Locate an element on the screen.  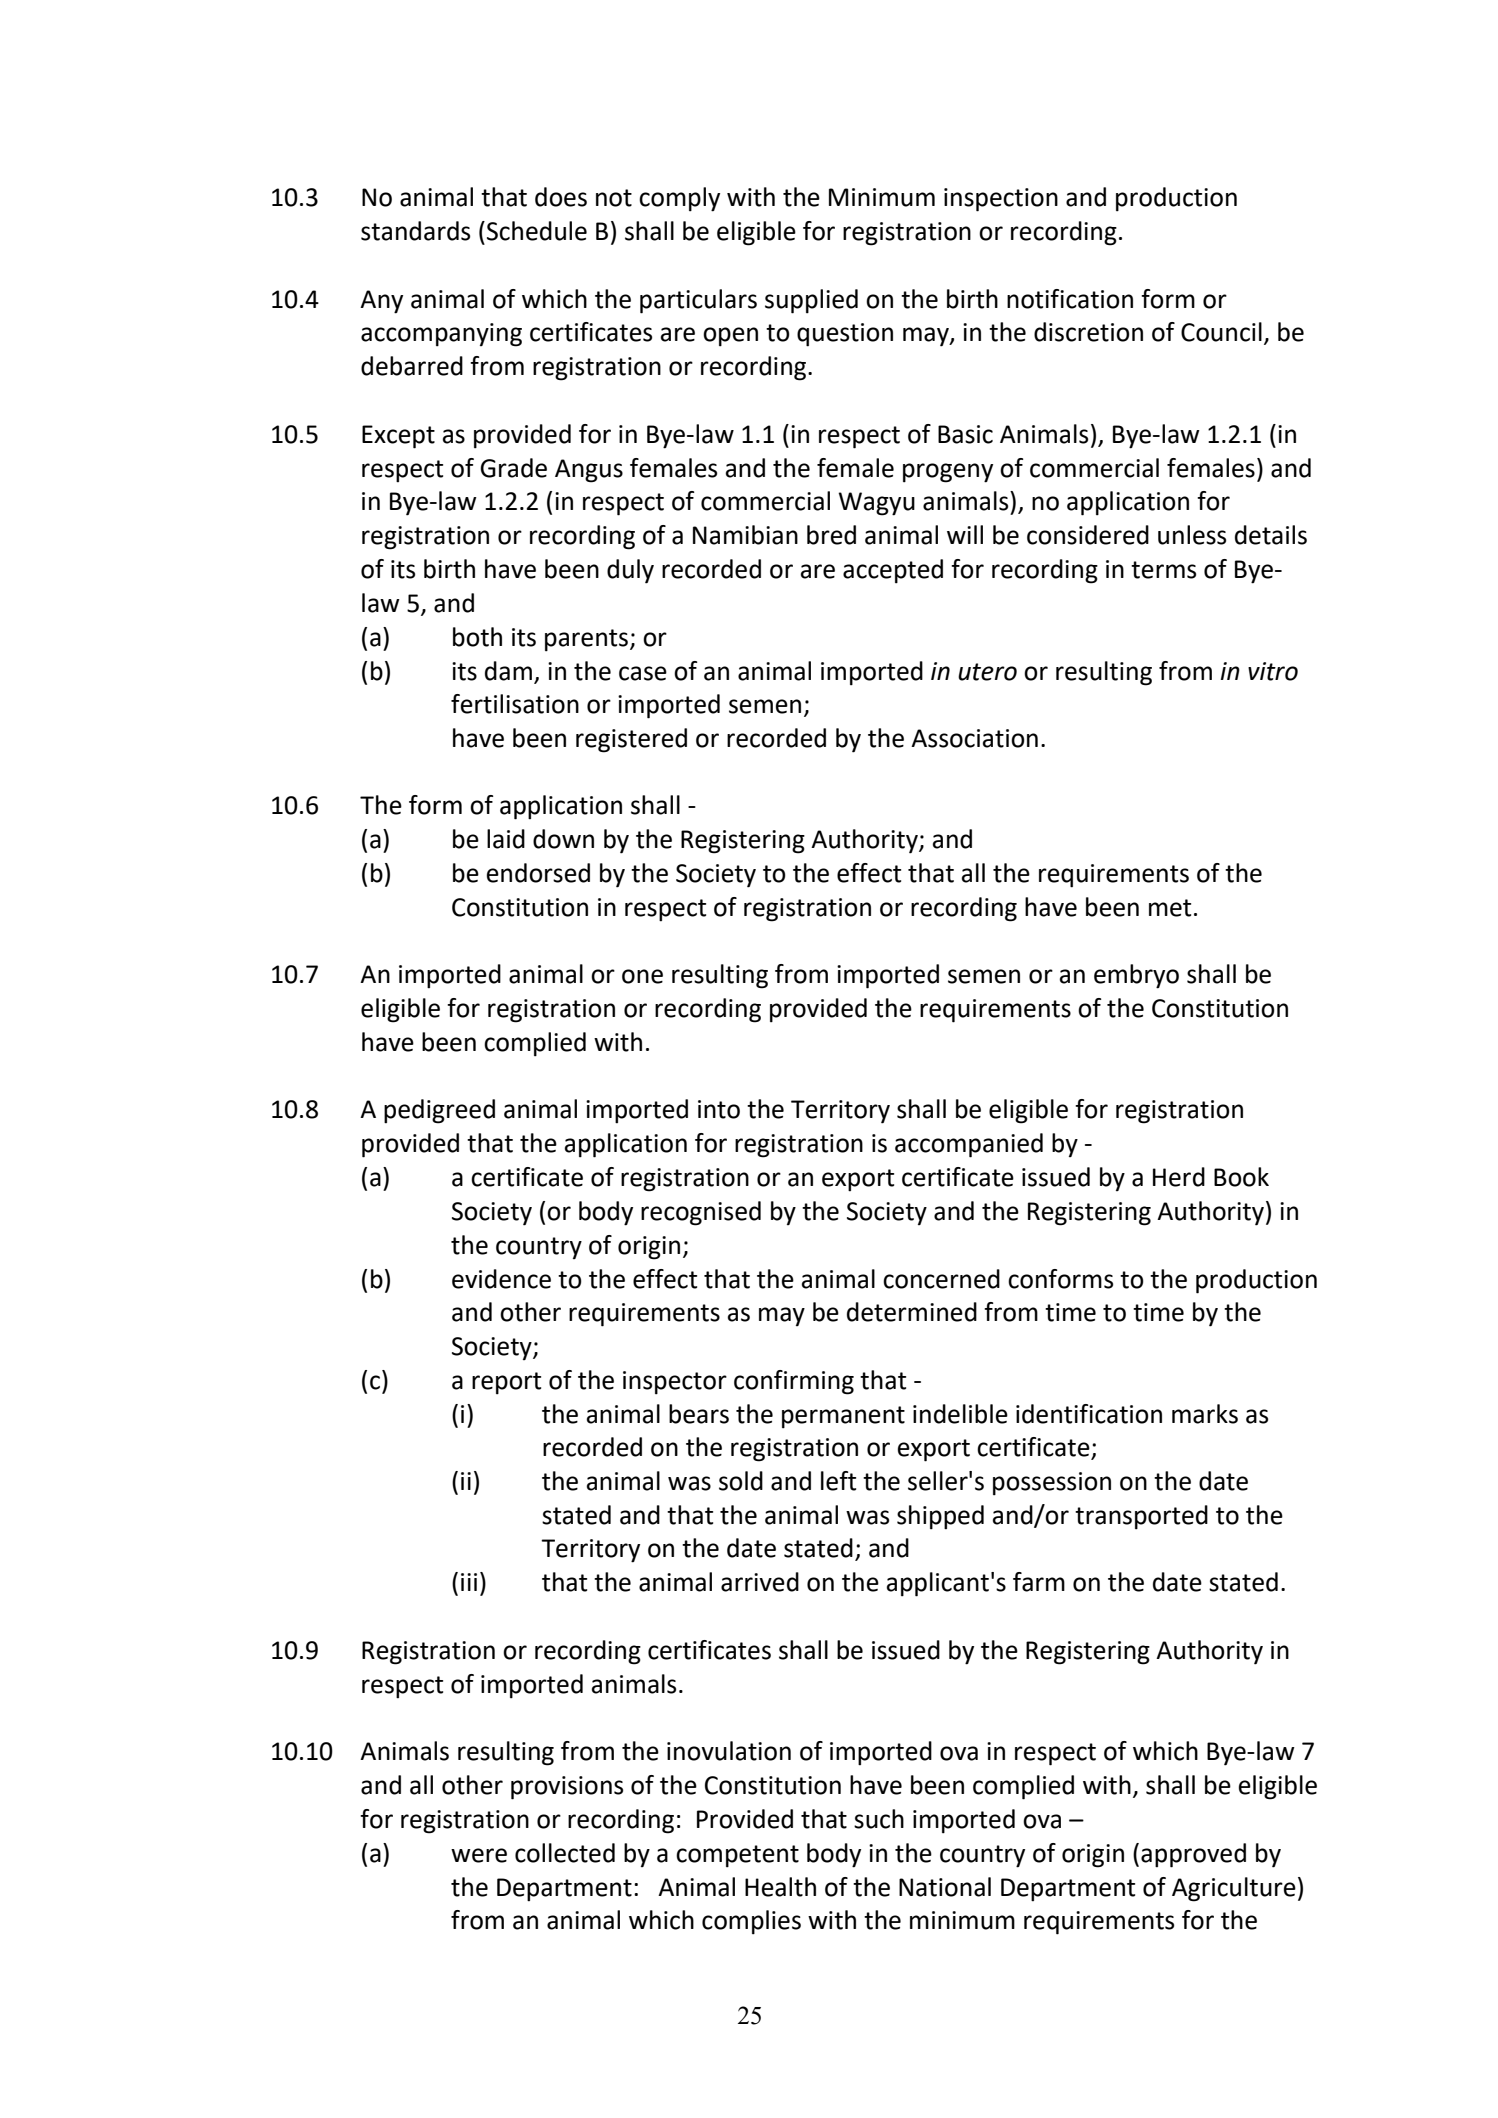
embryo is located at coordinates (1136, 976).
